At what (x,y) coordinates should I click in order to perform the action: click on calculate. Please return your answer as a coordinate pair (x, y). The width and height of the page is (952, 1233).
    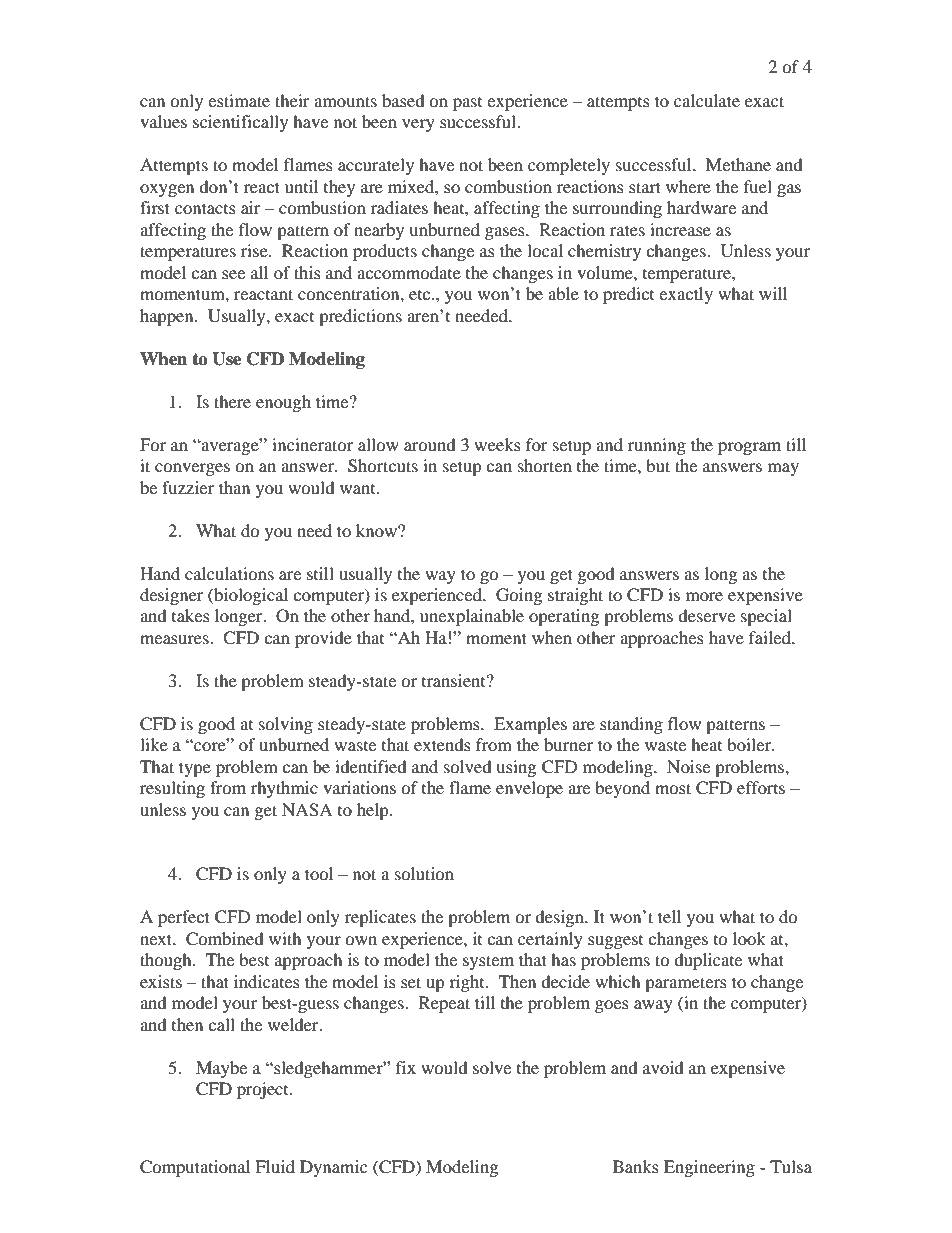
    Looking at the image, I should click on (707, 100).
